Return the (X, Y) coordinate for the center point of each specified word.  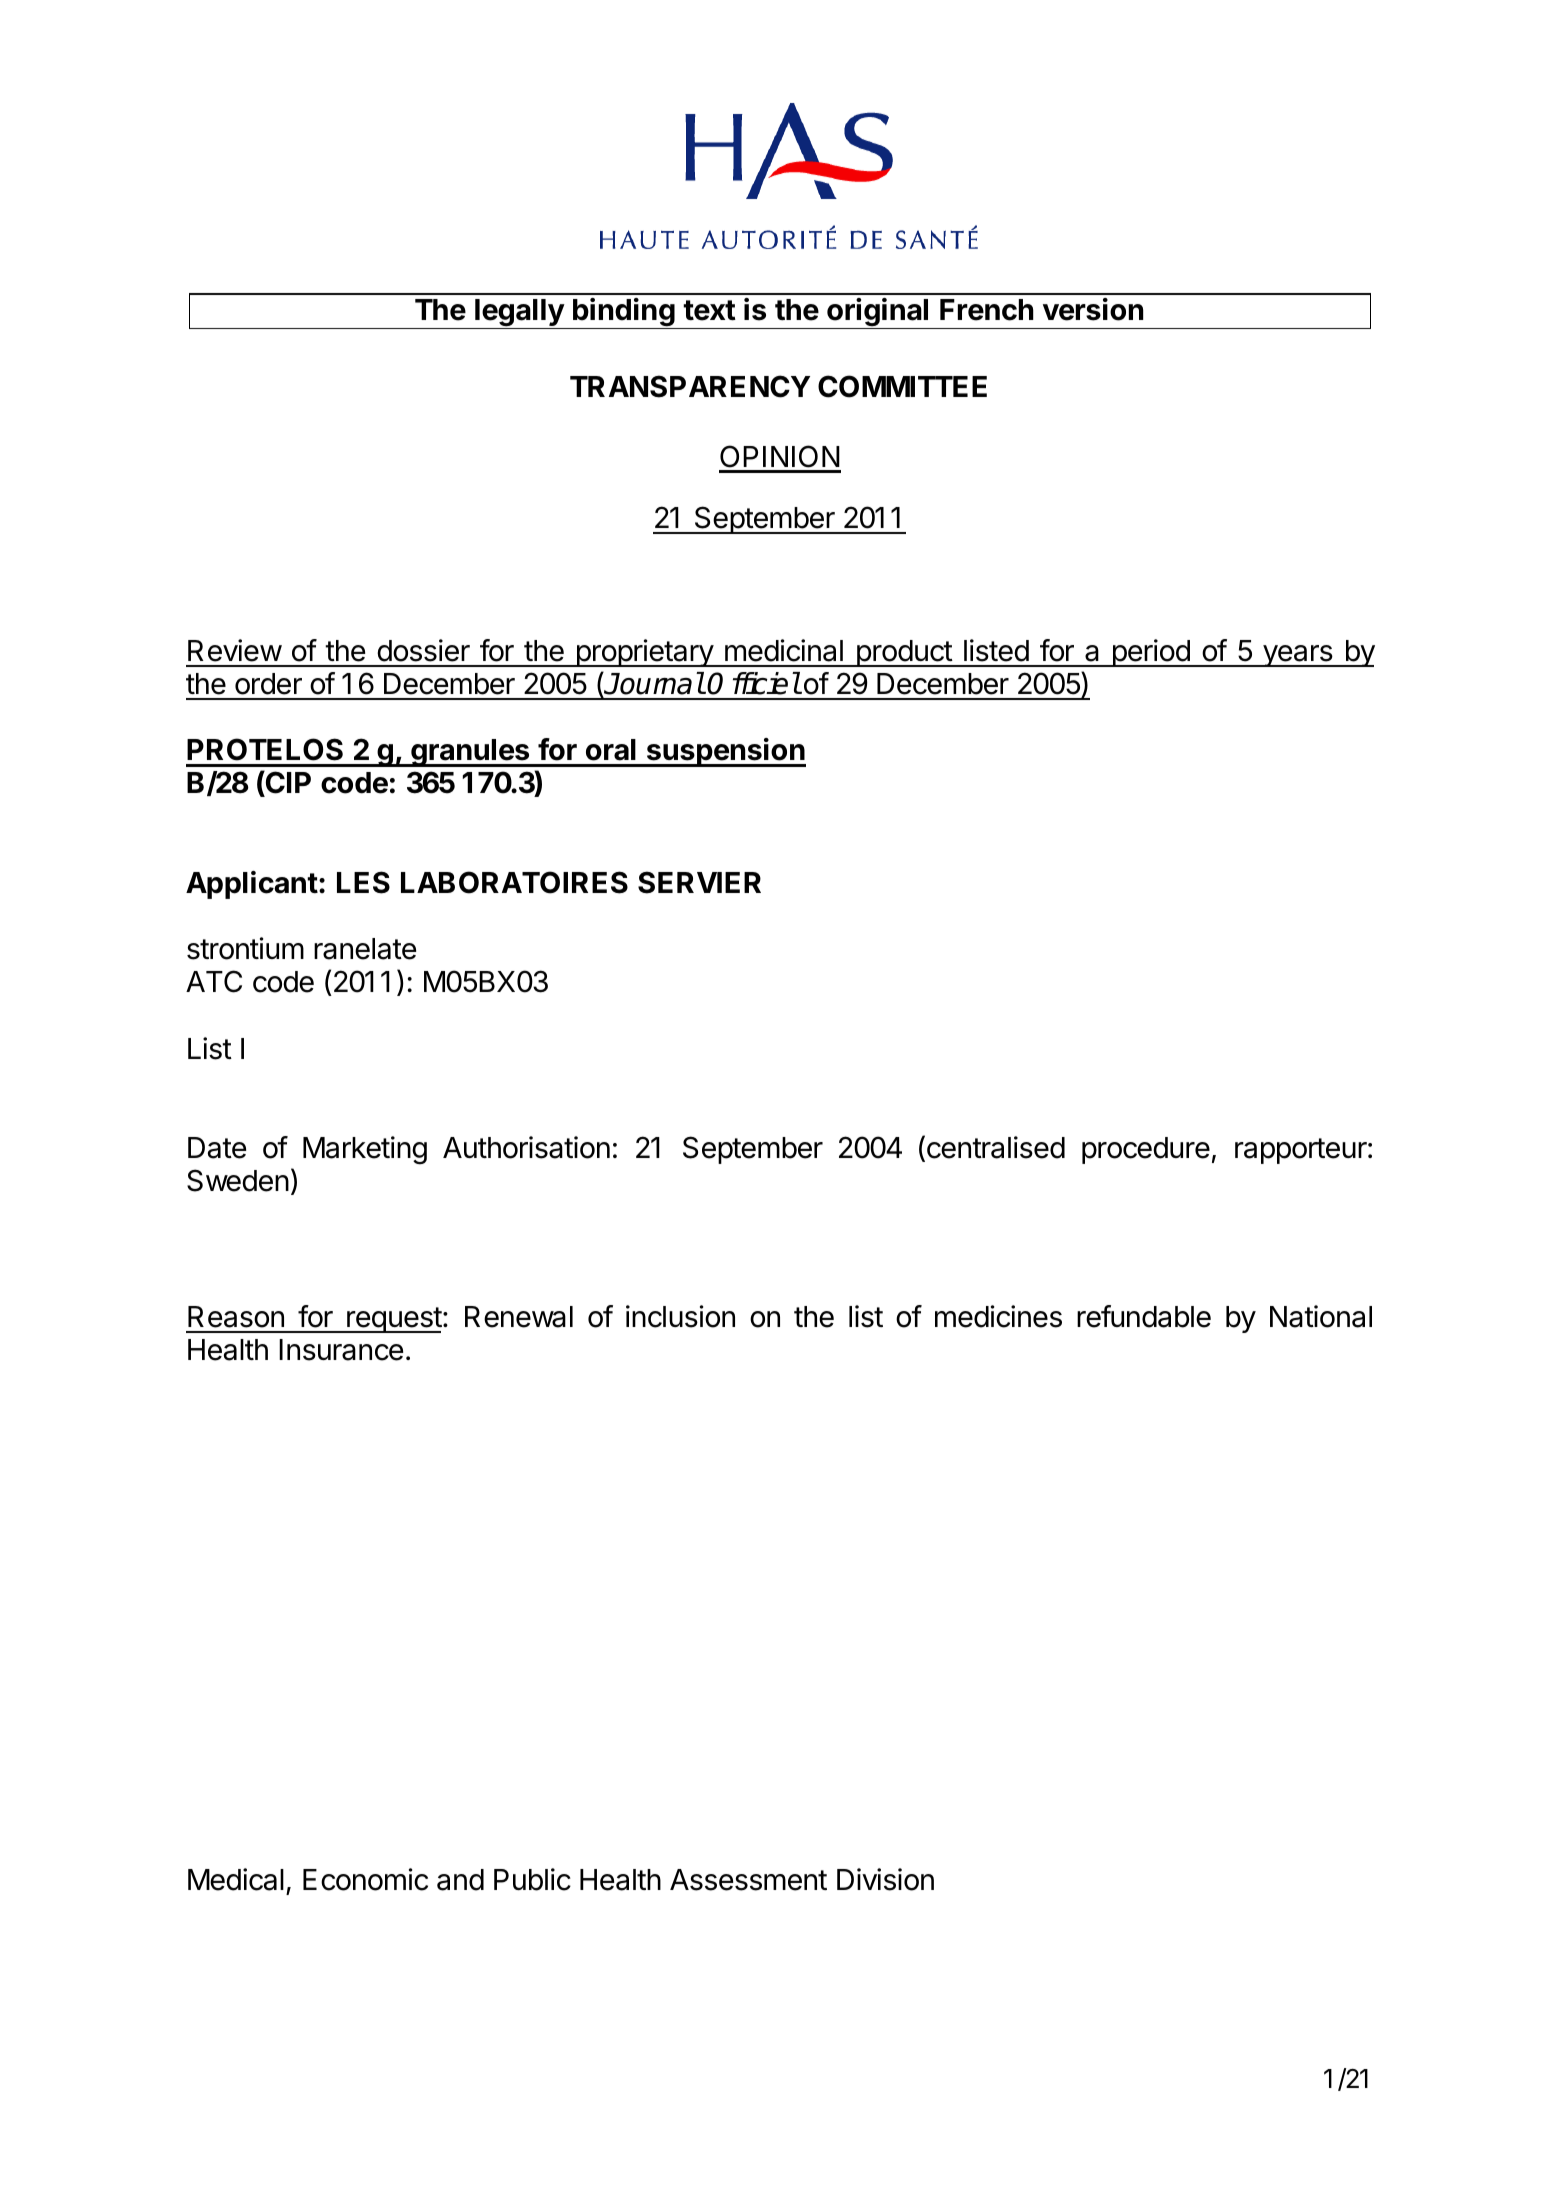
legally (519, 314)
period (1151, 653)
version (1093, 309)
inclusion (680, 1316)
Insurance (341, 1350)
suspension (725, 752)
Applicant (252, 885)
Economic (365, 1879)
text (709, 310)
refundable (1144, 1316)
